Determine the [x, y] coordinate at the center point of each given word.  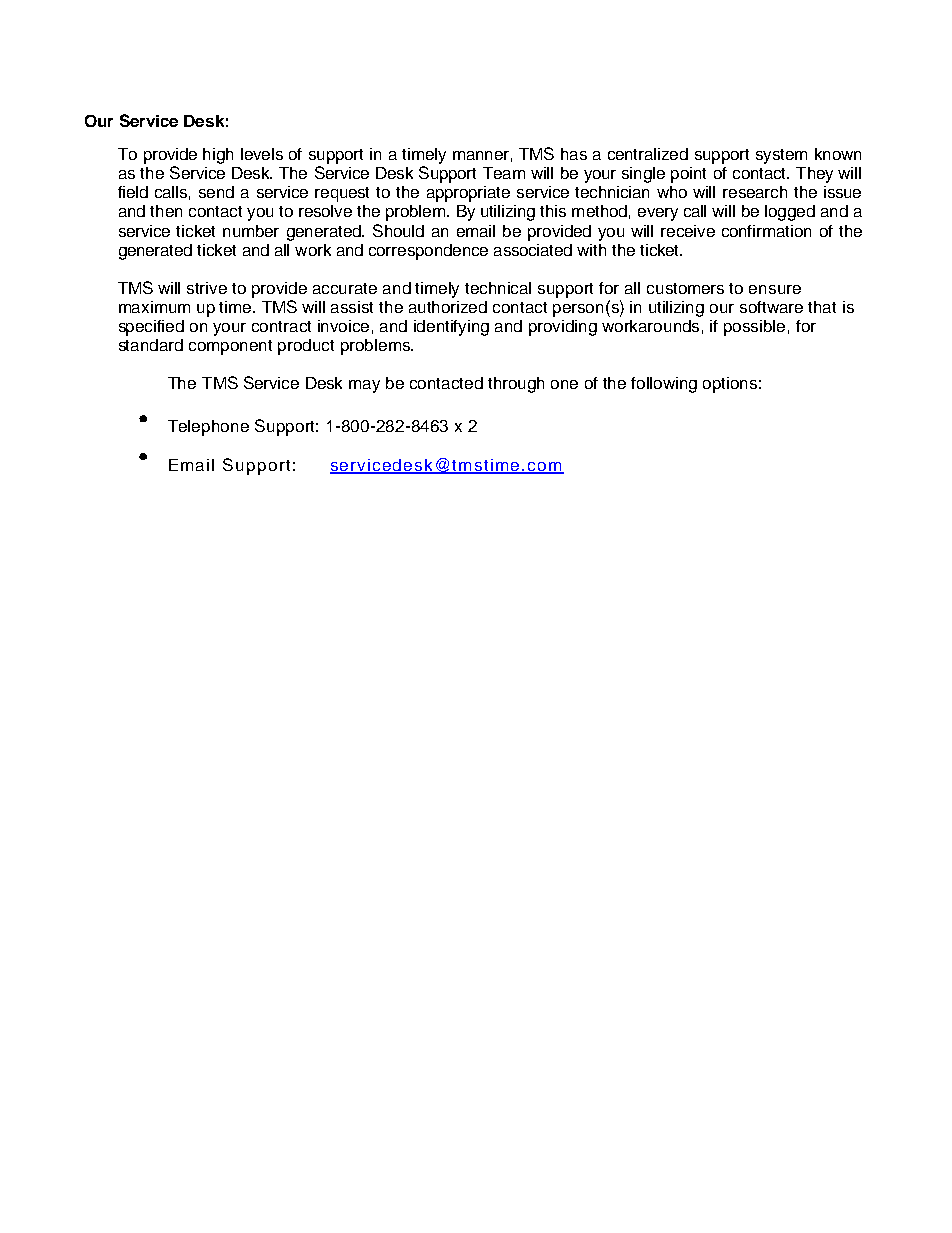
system [781, 156]
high [218, 156]
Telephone [208, 428]
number [251, 231]
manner [481, 155]
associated [533, 250]
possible [754, 328]
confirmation [766, 231]
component [230, 347]
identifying [451, 328]
